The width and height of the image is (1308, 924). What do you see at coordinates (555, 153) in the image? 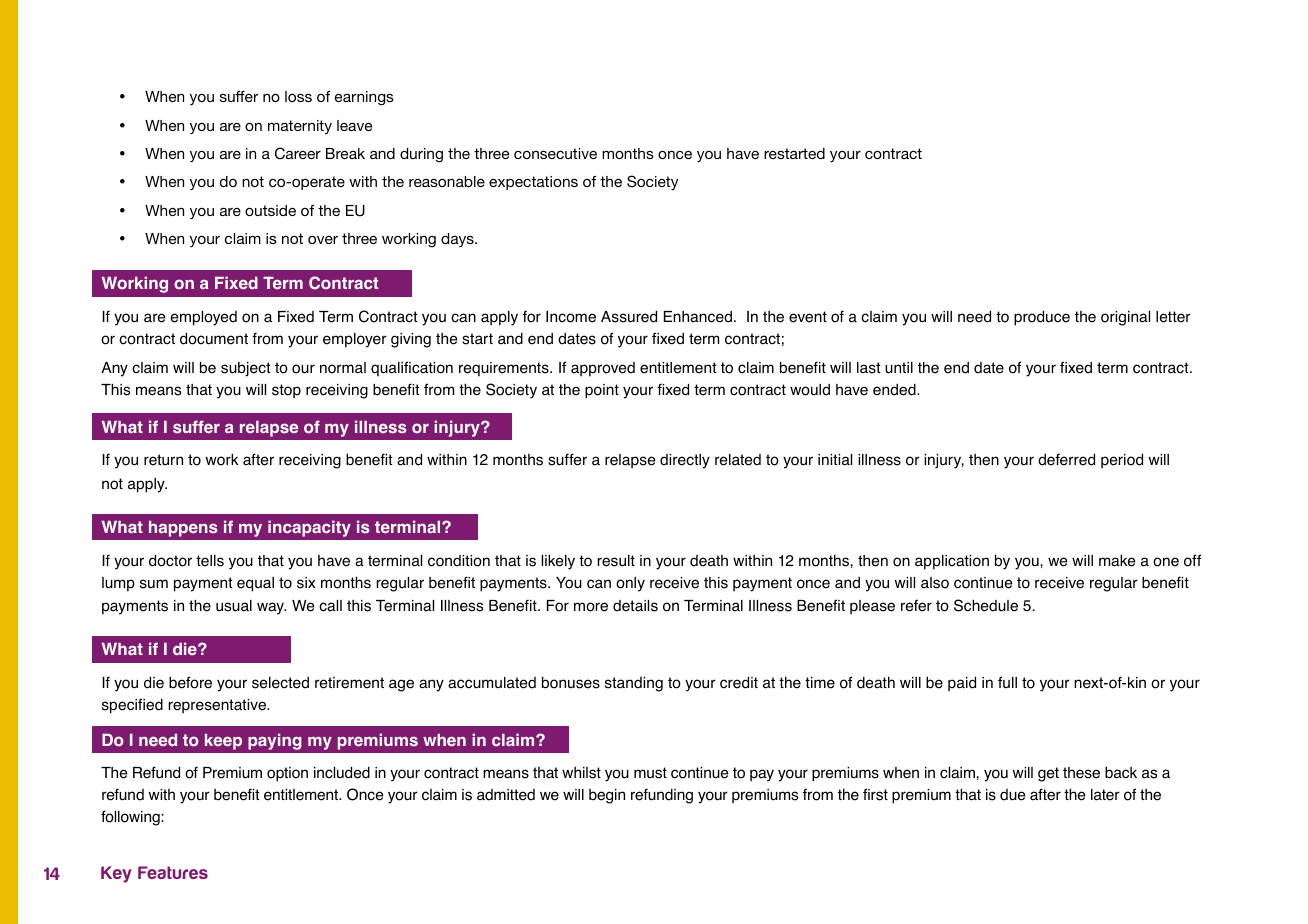
I see `consecutive` at bounding box center [555, 153].
